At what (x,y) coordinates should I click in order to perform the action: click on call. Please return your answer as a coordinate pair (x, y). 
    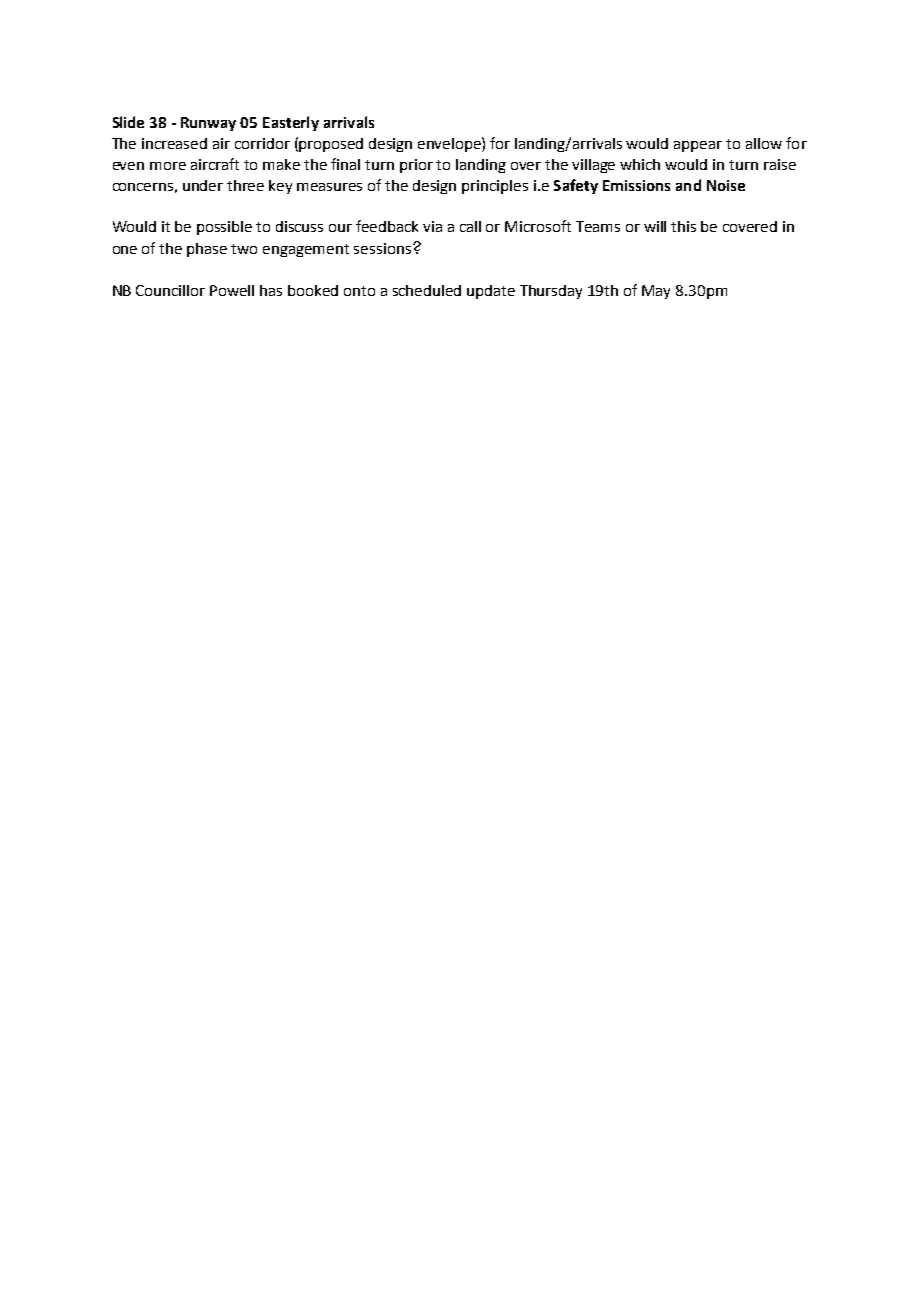
    Looking at the image, I should click on (470, 226).
